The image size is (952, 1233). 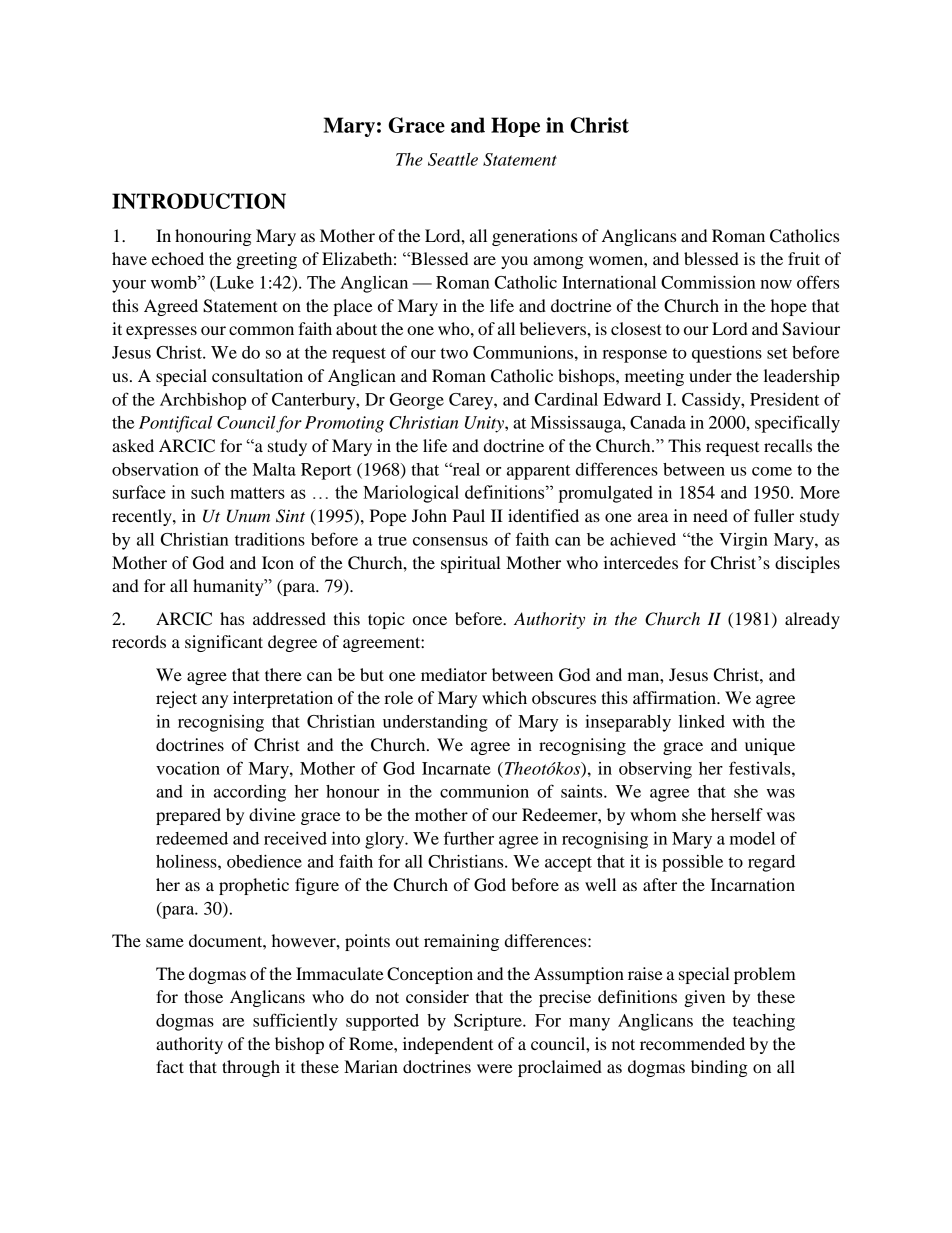 I want to click on President, so click(x=784, y=399).
